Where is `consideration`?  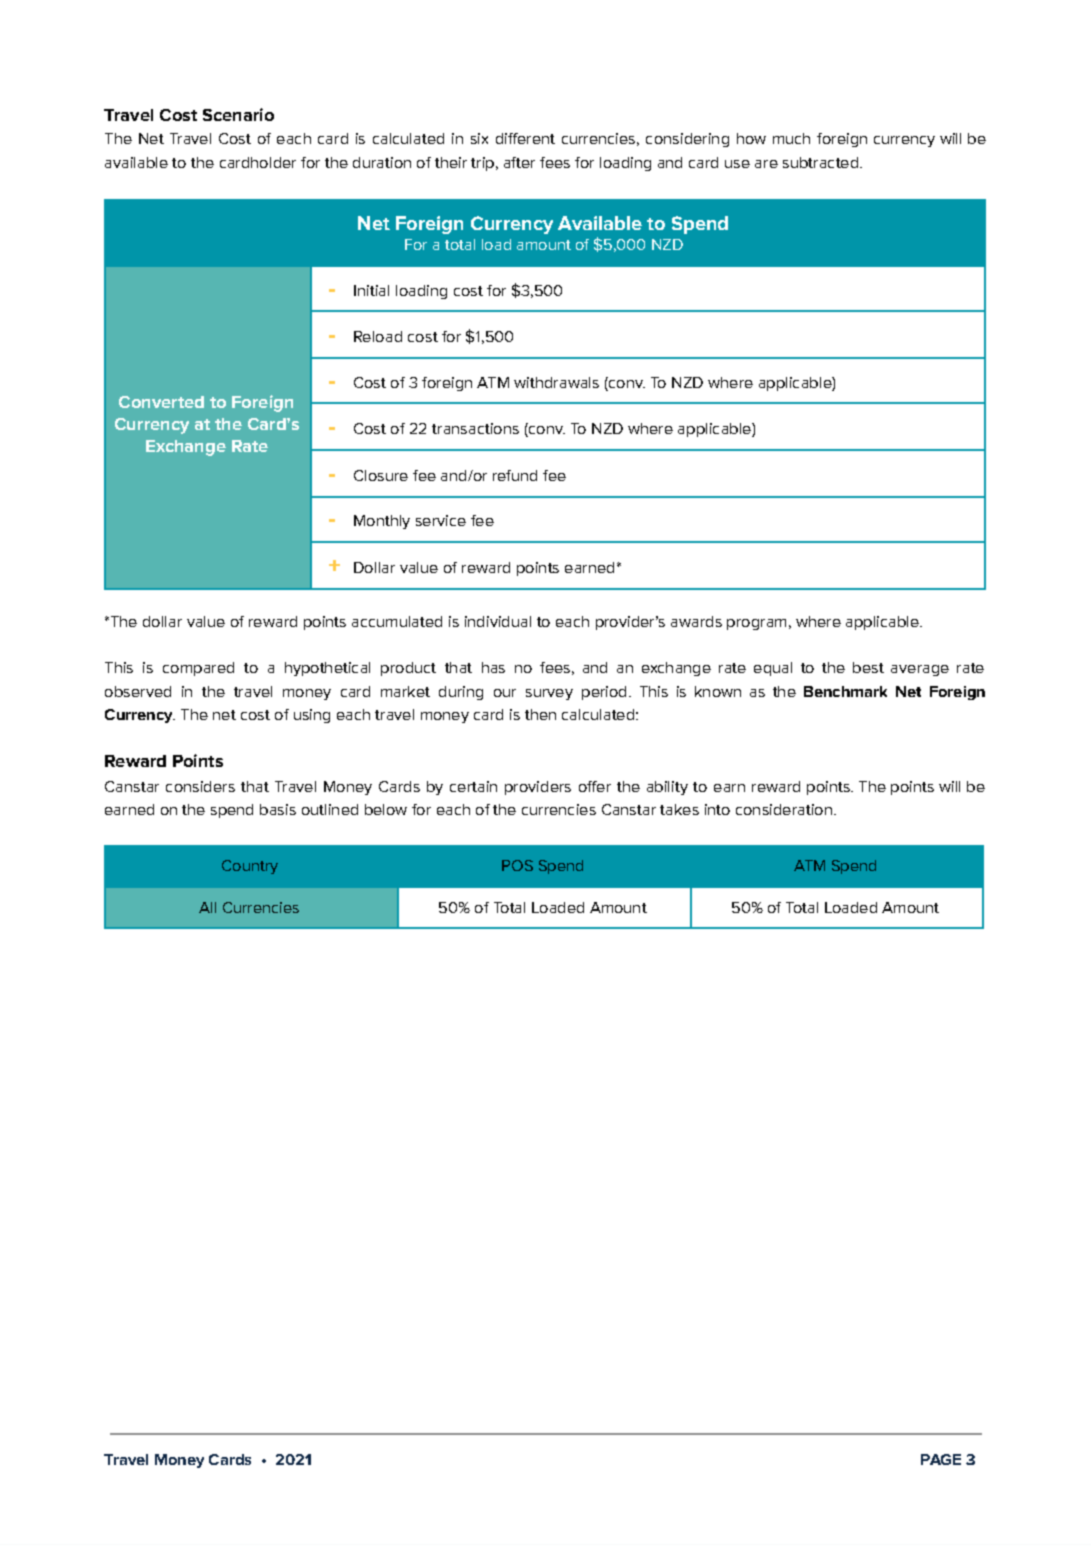 consideration is located at coordinates (784, 809).
